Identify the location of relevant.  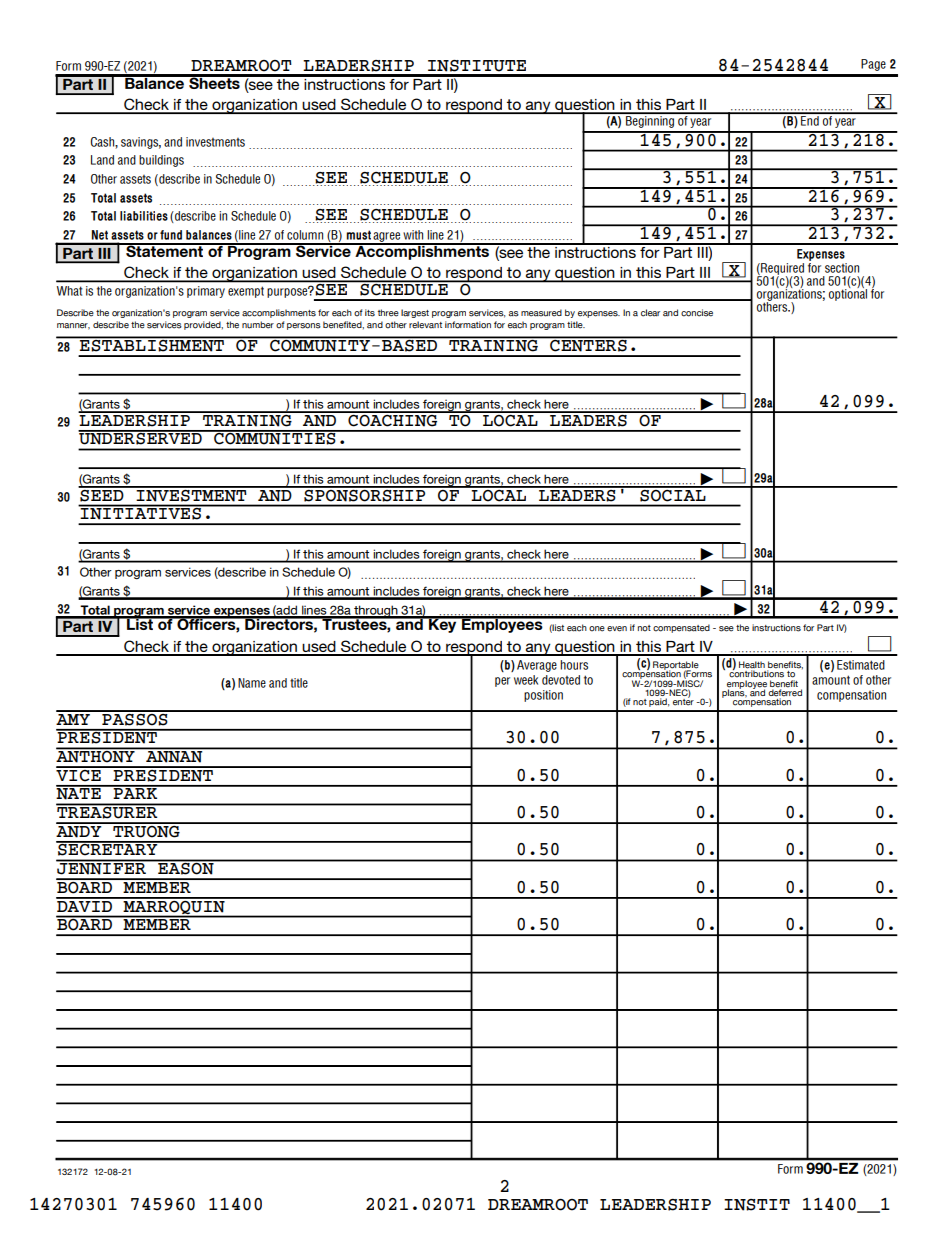
(425, 325).
